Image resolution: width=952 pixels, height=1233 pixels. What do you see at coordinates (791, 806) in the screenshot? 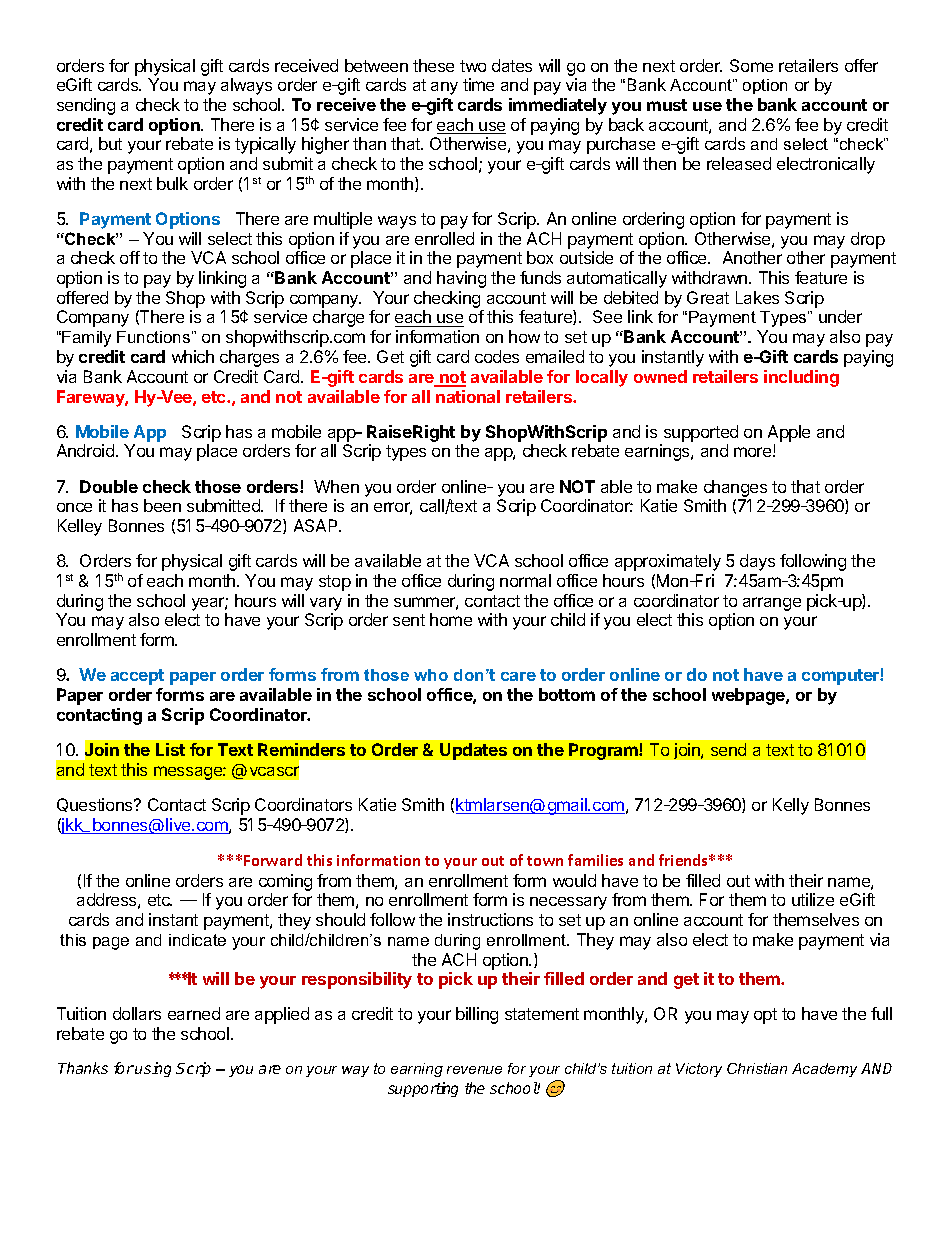
I see `Kelly` at bounding box center [791, 806].
